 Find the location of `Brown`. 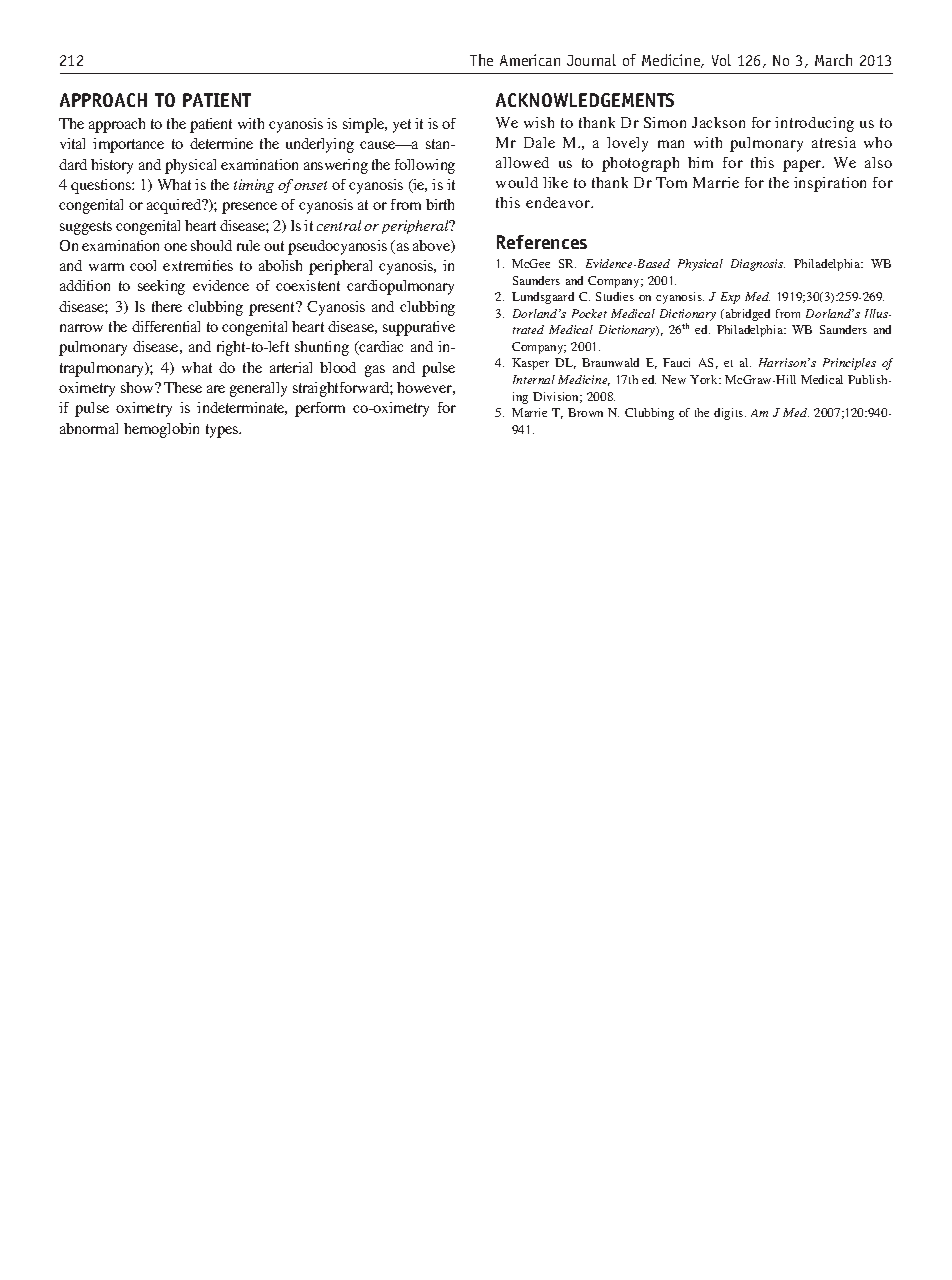

Brown is located at coordinates (585, 412).
